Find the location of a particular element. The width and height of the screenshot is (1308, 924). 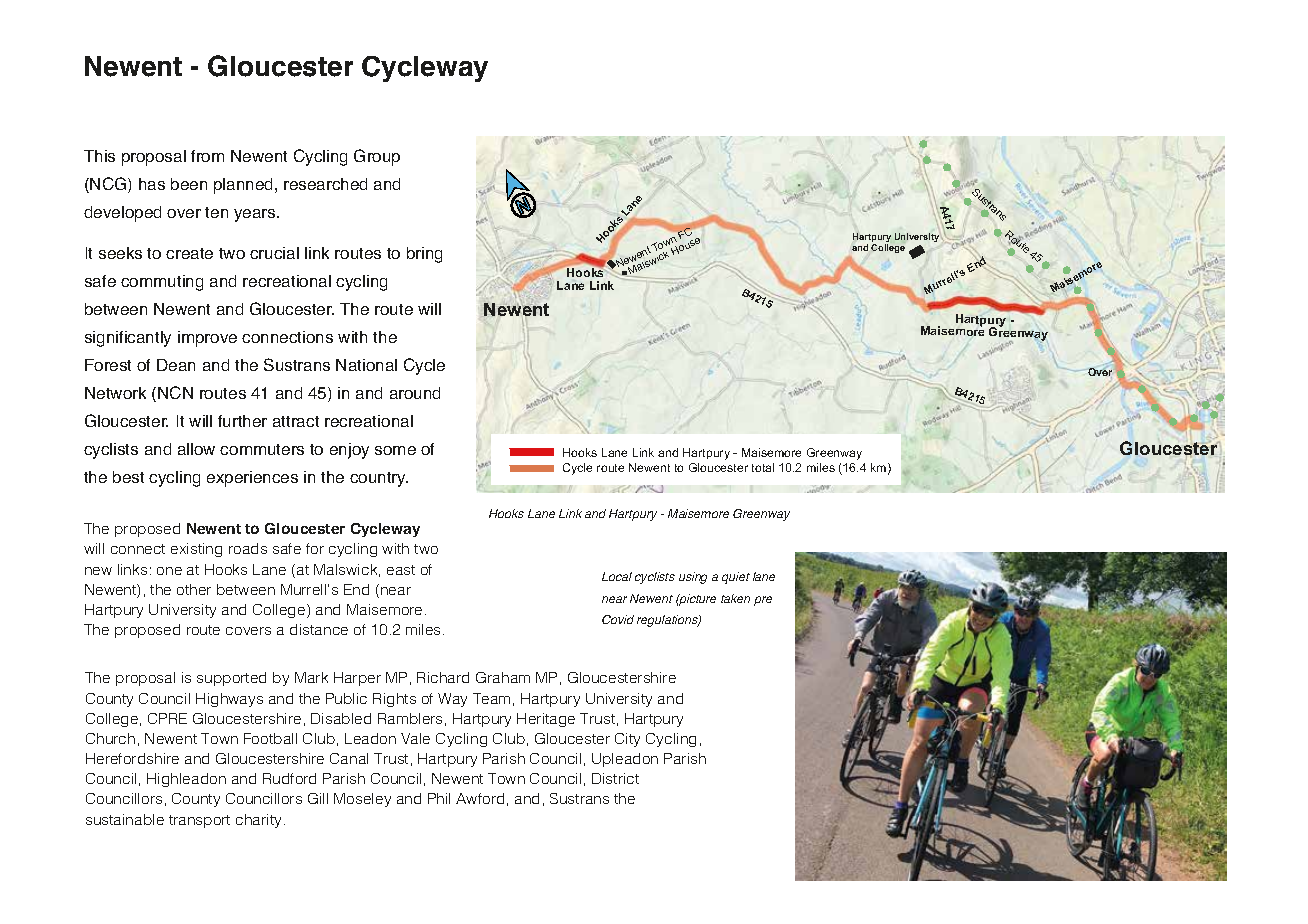

country is located at coordinates (379, 479).
